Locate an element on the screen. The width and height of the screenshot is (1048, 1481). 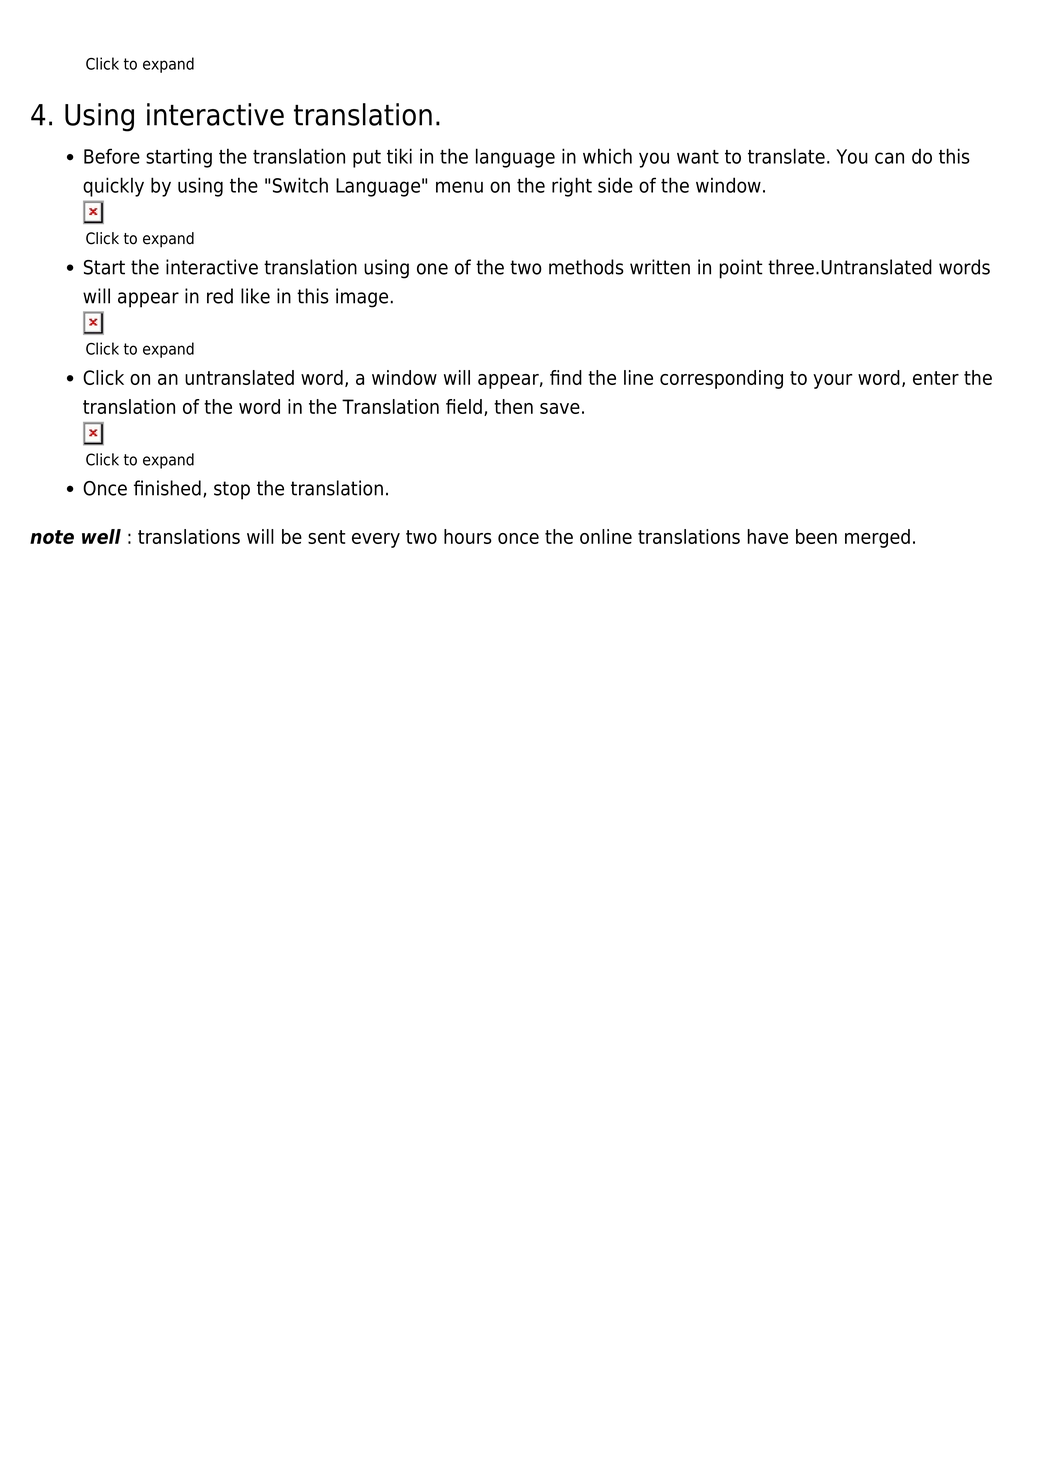
red is located at coordinates (220, 296).
